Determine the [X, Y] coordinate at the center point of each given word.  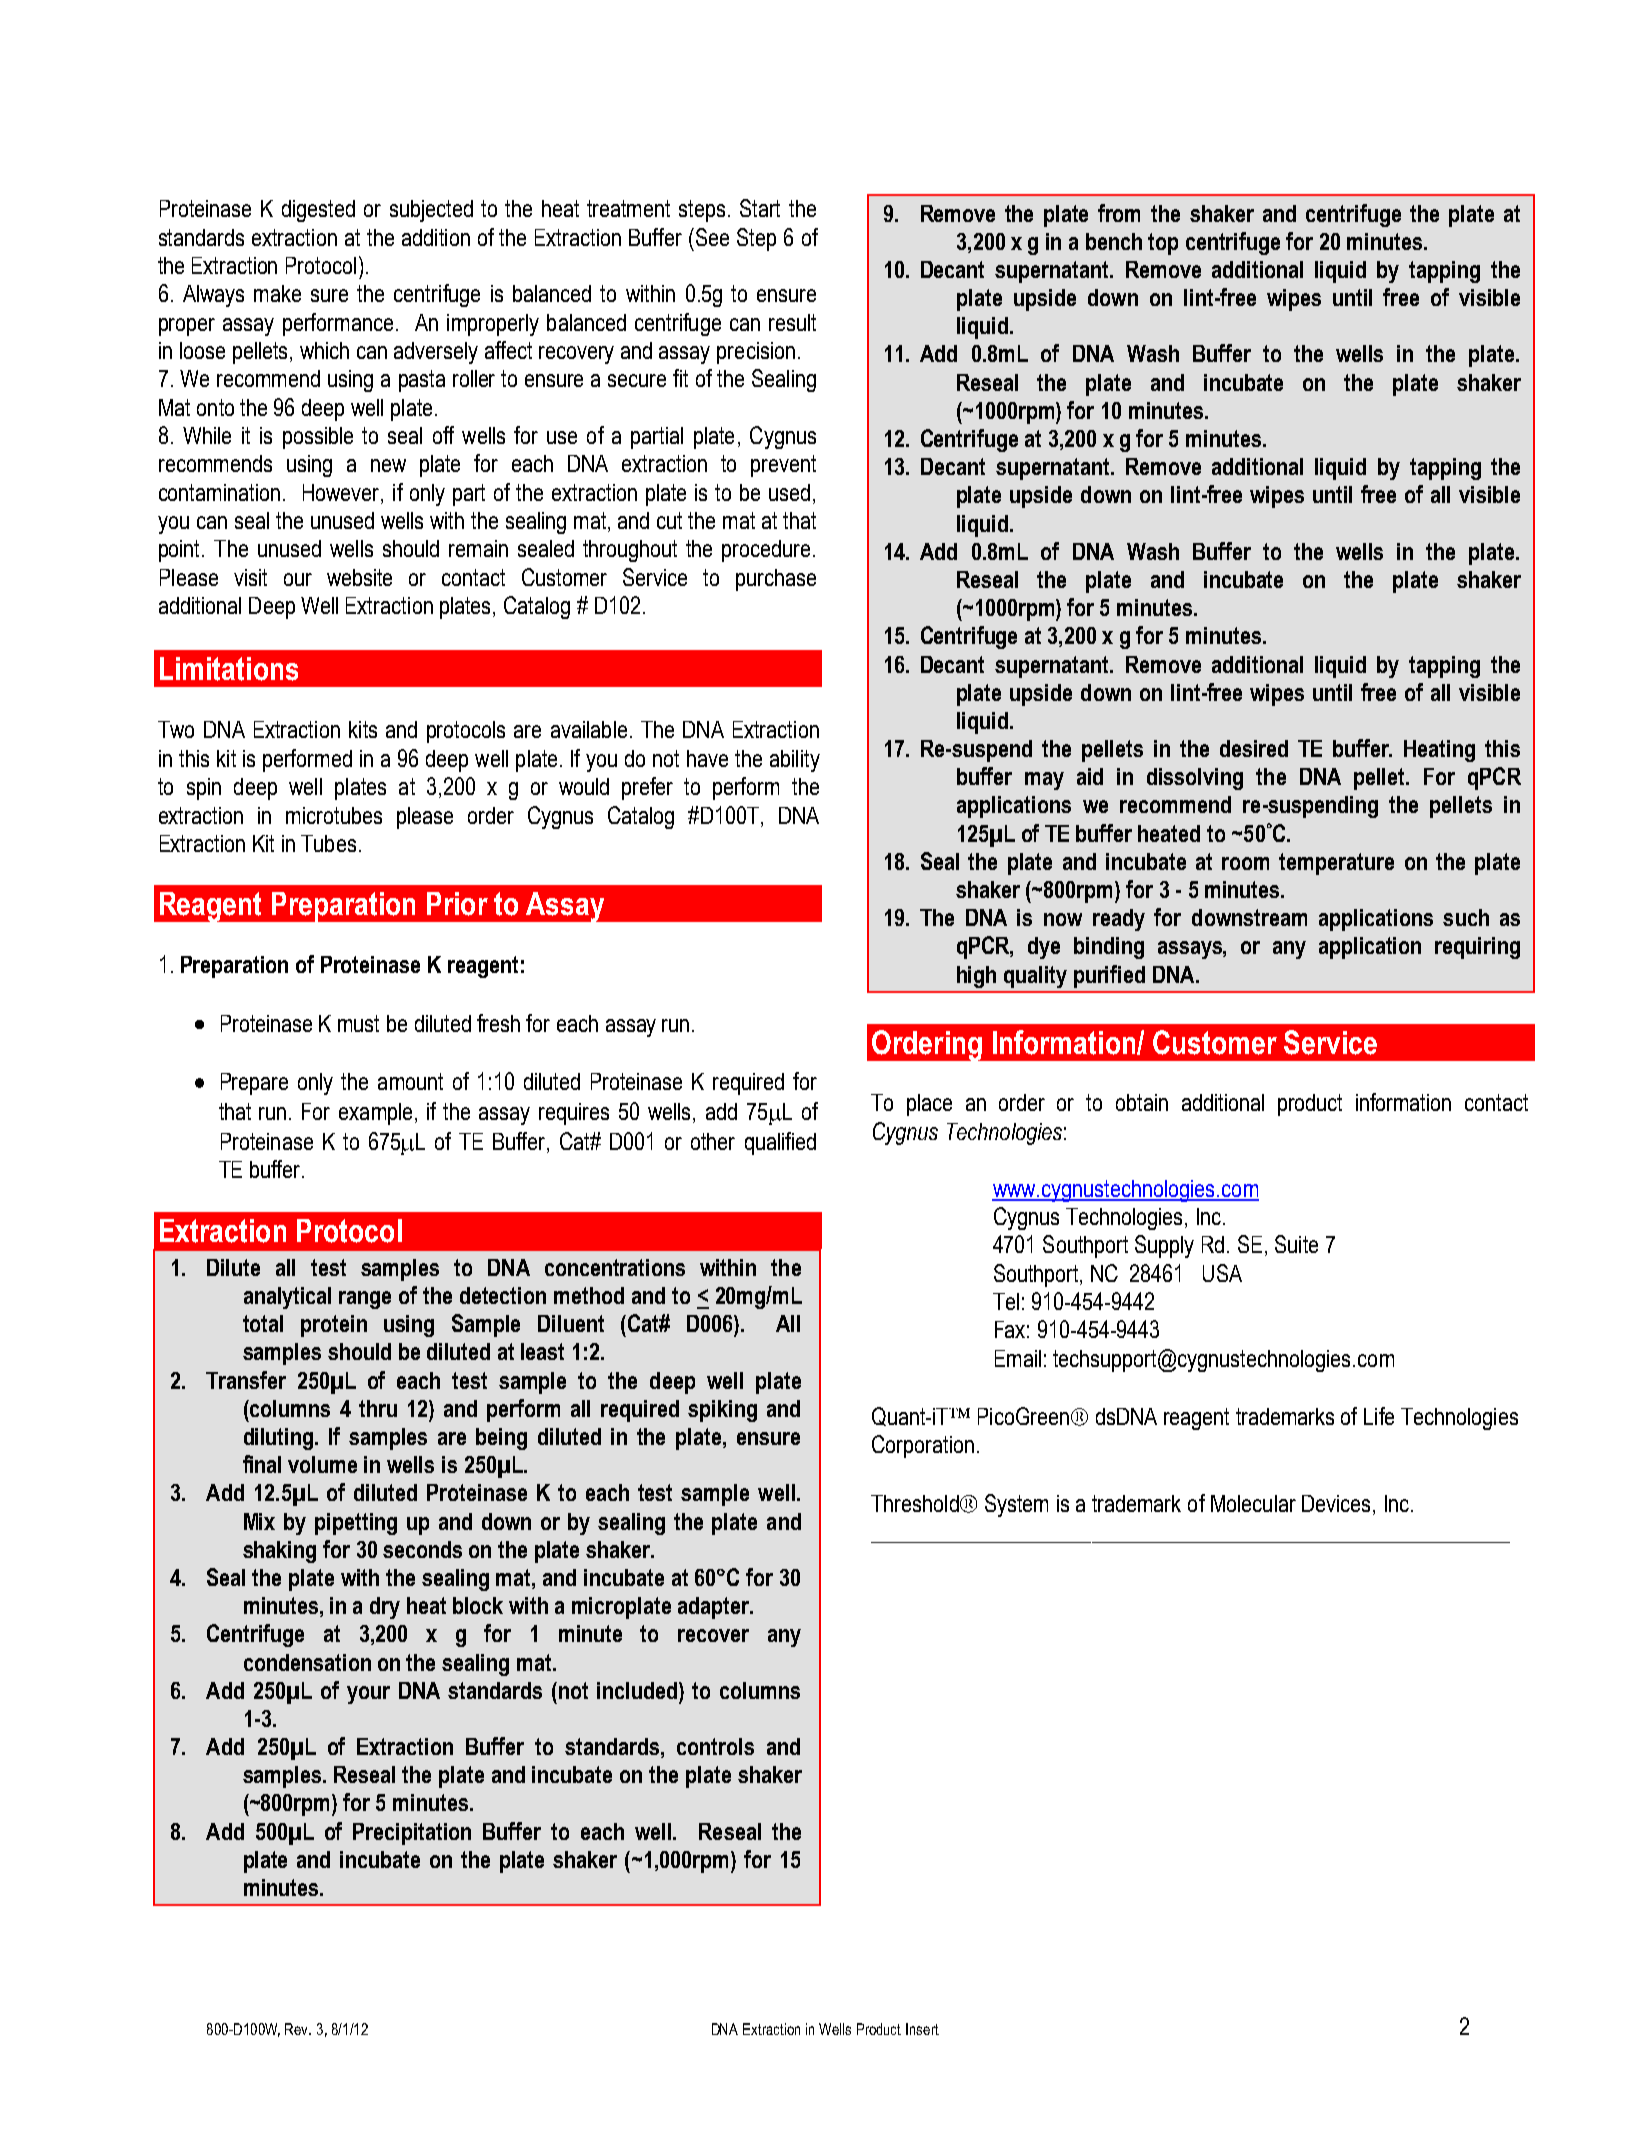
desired [1254, 748]
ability [795, 761]
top [1163, 244]
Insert [922, 2029]
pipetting [356, 1524]
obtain [1142, 1102]
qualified [780, 1143]
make [277, 293]
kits [363, 729]
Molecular [1253, 1503]
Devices [1338, 1505]
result [792, 322]
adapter [715, 1608]
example [375, 1114]
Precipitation [412, 1834]
